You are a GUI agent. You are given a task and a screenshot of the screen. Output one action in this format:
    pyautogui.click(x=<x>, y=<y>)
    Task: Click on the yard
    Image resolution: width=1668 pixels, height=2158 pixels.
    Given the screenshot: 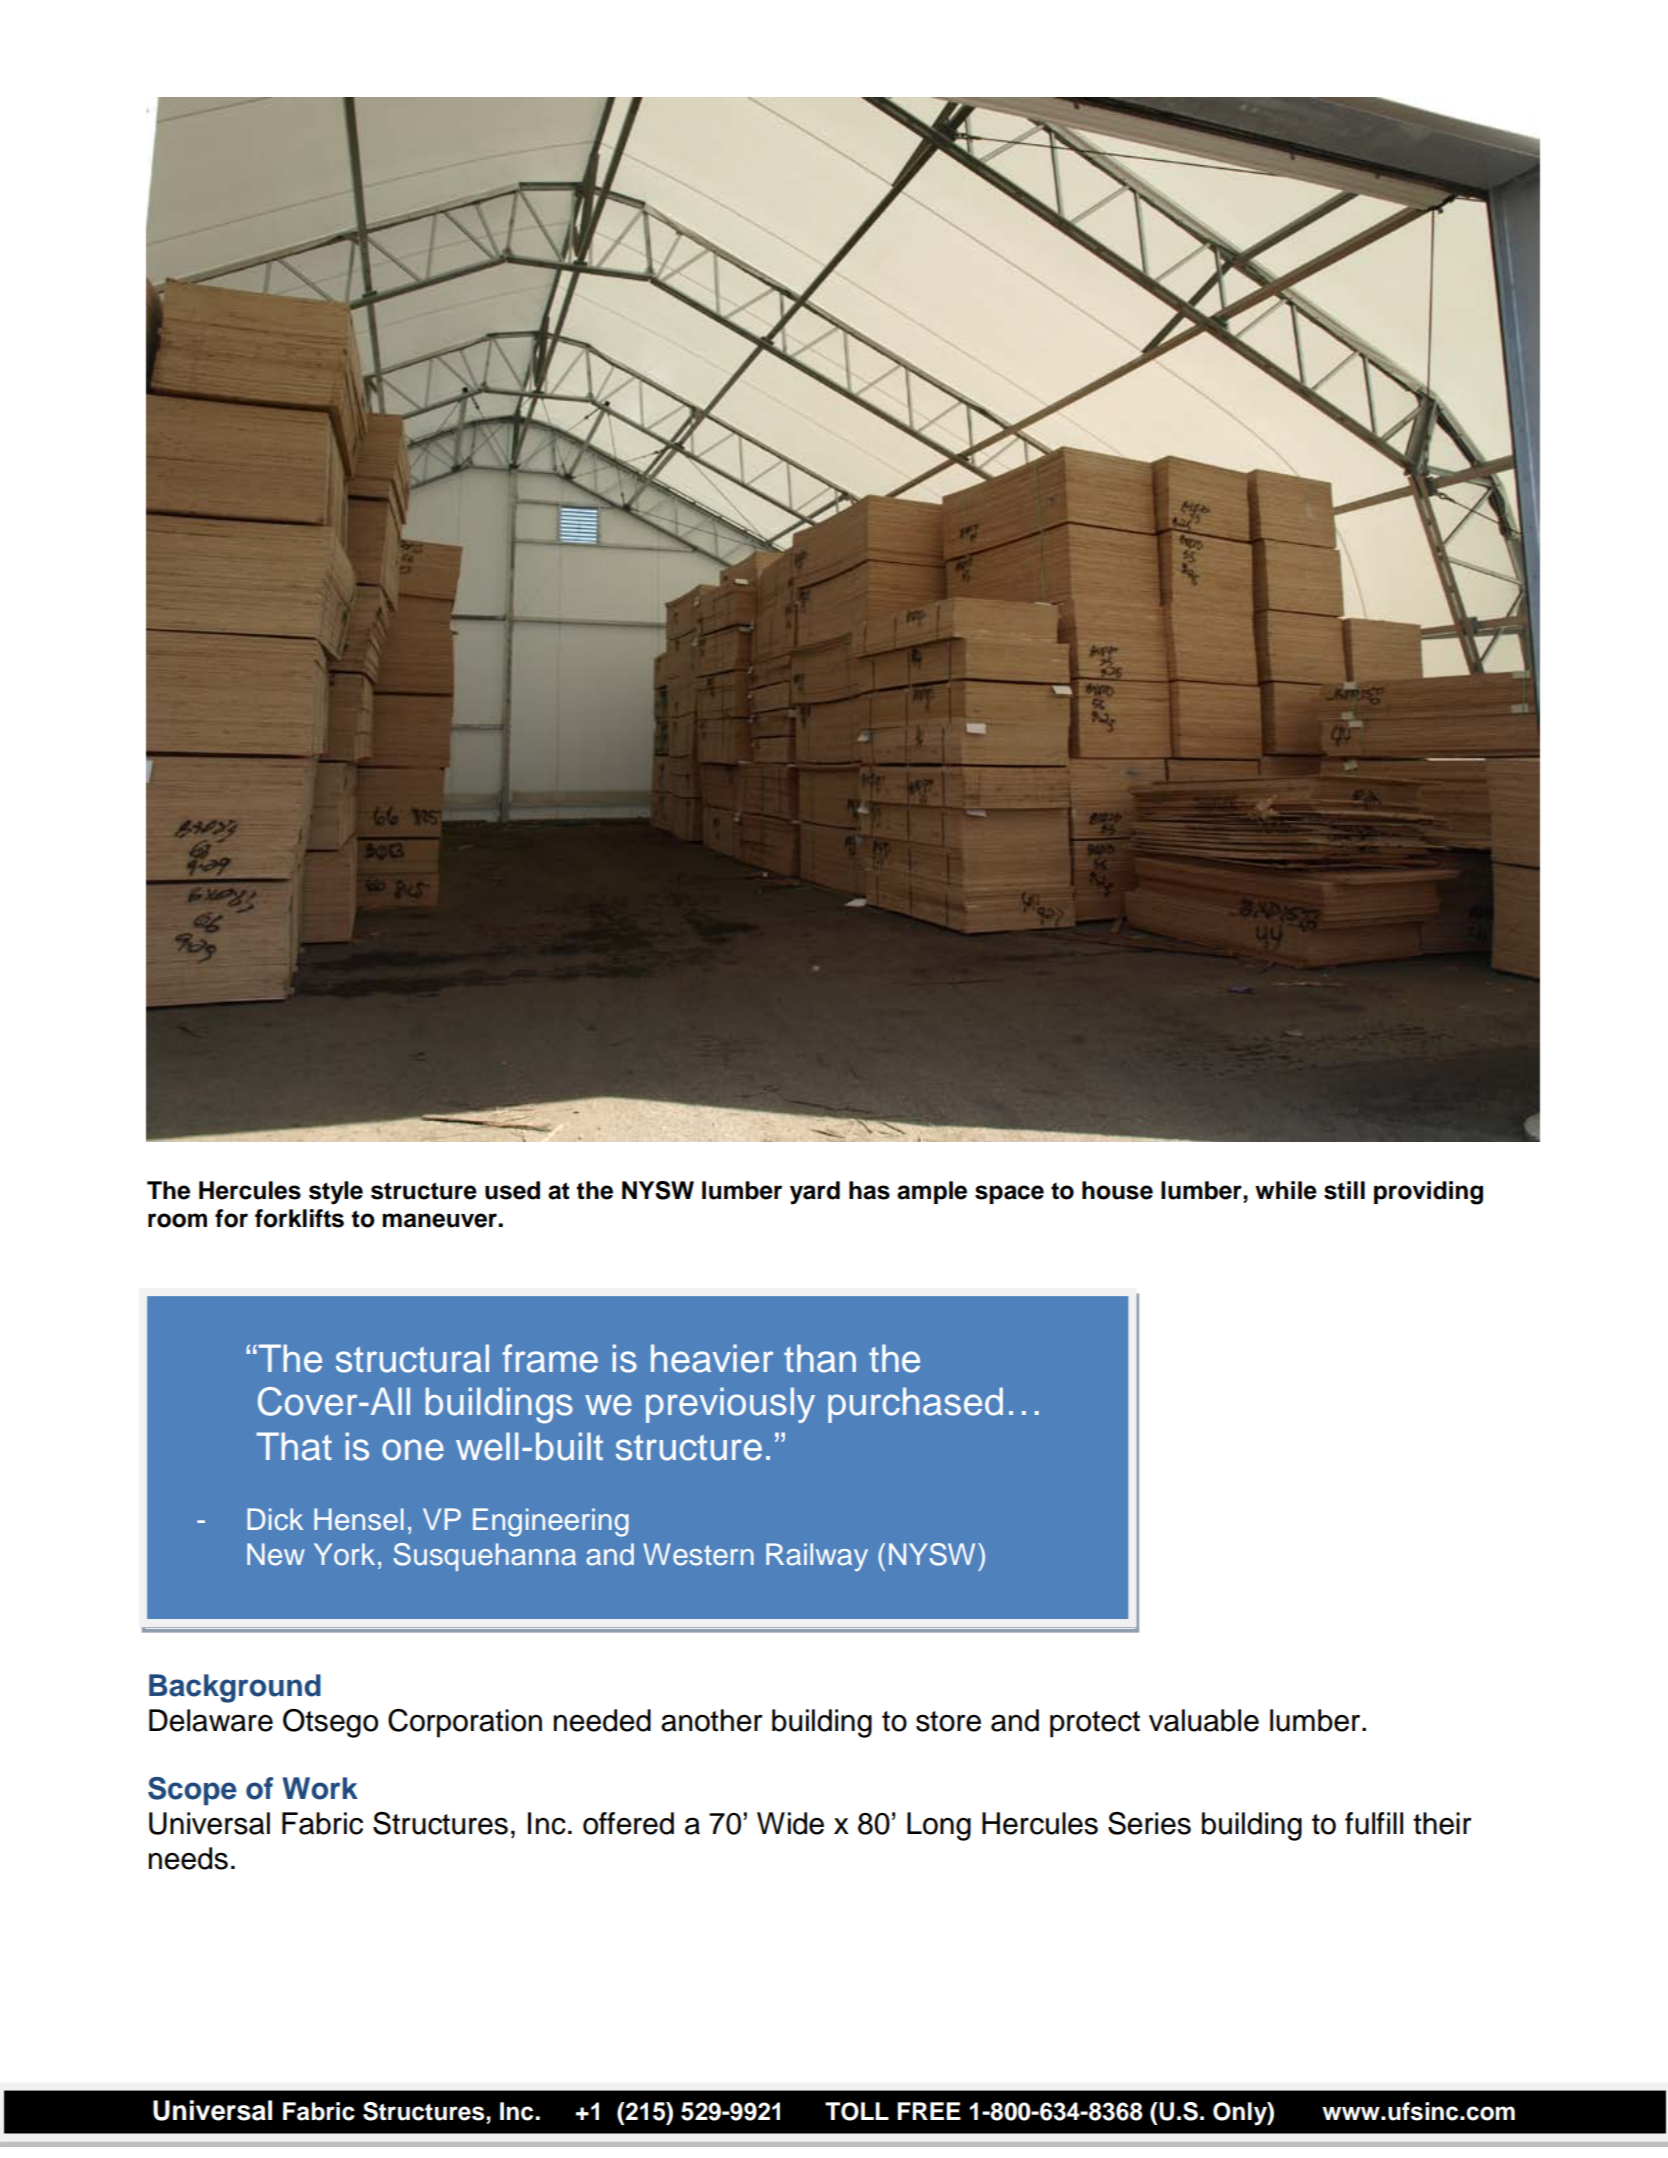 What is the action you would take?
    pyautogui.click(x=815, y=1193)
